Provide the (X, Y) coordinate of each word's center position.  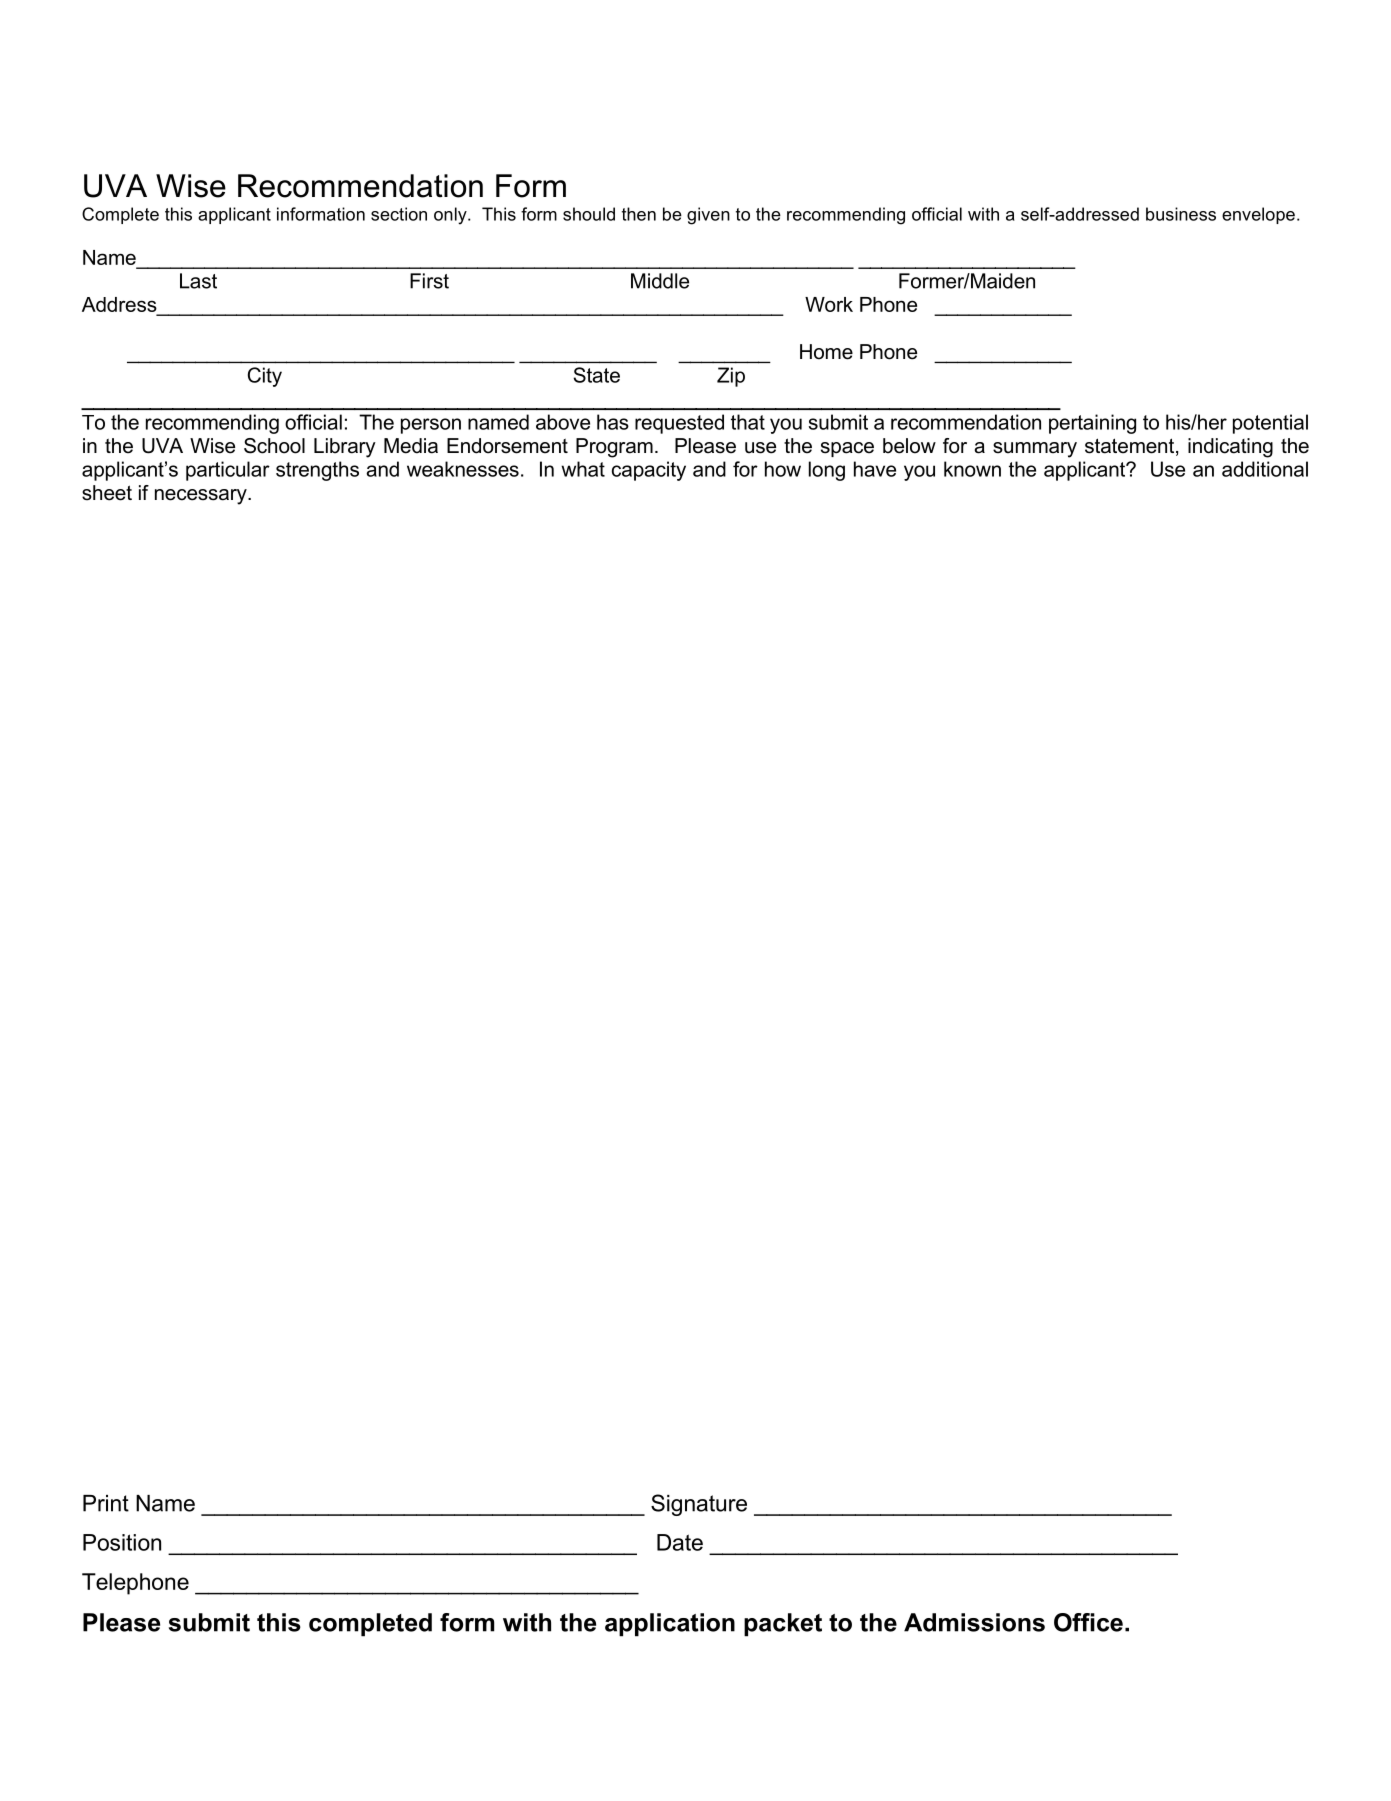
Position (122, 1542)
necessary (202, 497)
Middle (660, 281)
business (1181, 214)
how (783, 469)
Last (198, 281)
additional (1265, 469)
